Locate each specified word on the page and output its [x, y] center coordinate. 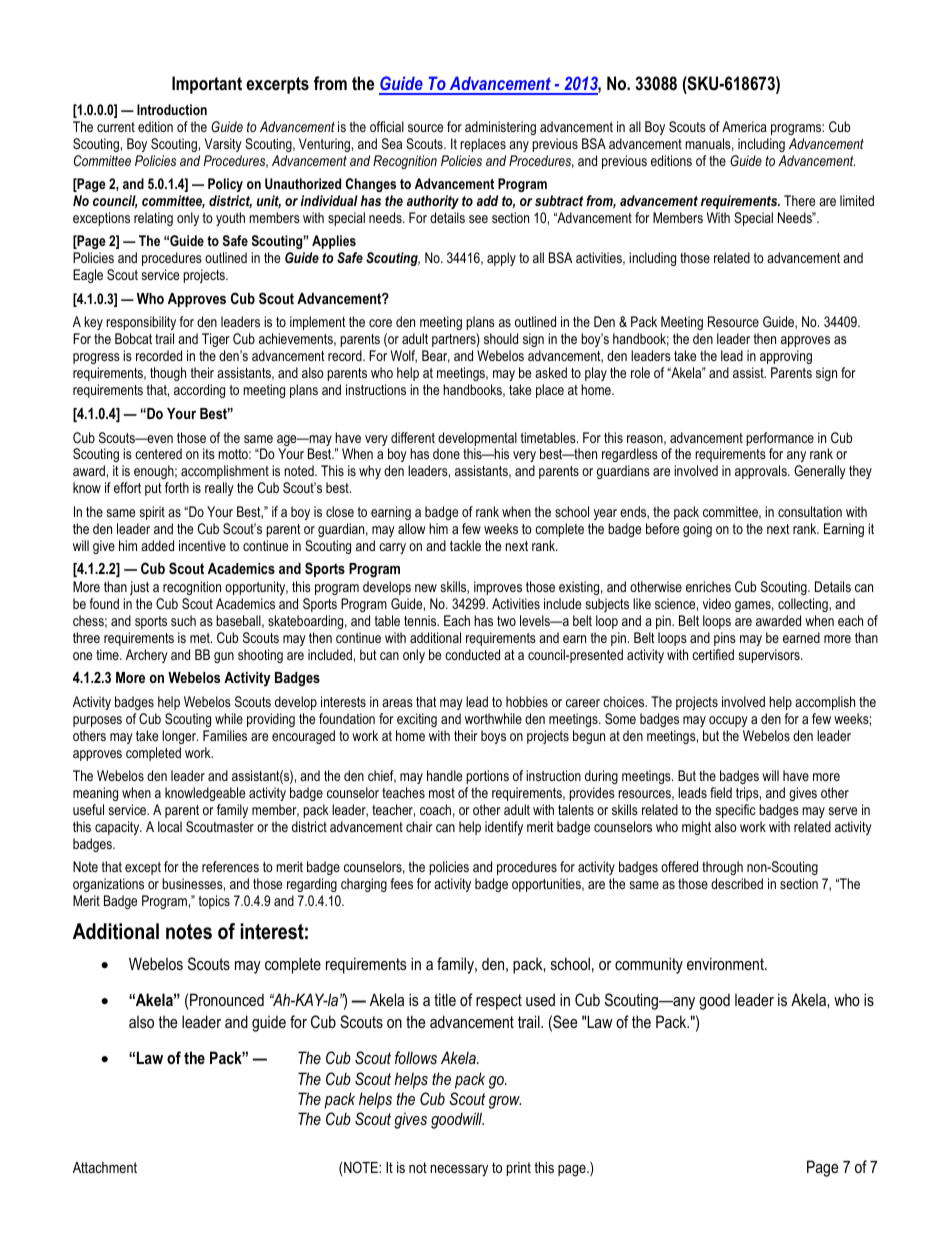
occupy [728, 721]
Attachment [105, 1167]
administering [500, 128]
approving [786, 357]
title [445, 999]
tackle [465, 545]
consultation [810, 511]
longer [180, 737]
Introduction [172, 109]
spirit [152, 513]
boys [493, 737]
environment [726, 963]
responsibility [141, 323]
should [501, 338]
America [744, 126]
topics [214, 902]
